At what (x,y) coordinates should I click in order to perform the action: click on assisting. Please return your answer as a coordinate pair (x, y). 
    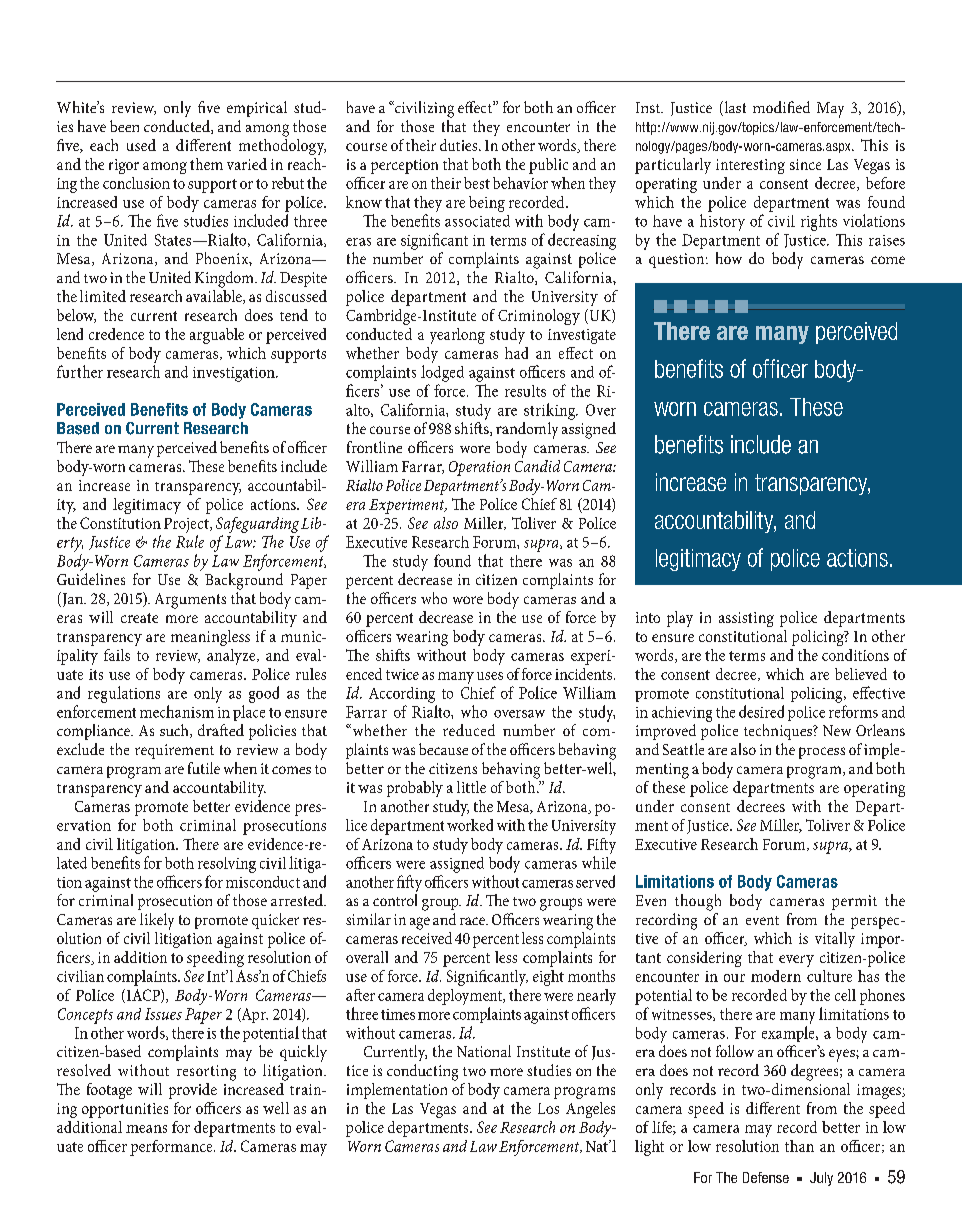
    Looking at the image, I should click on (746, 619).
